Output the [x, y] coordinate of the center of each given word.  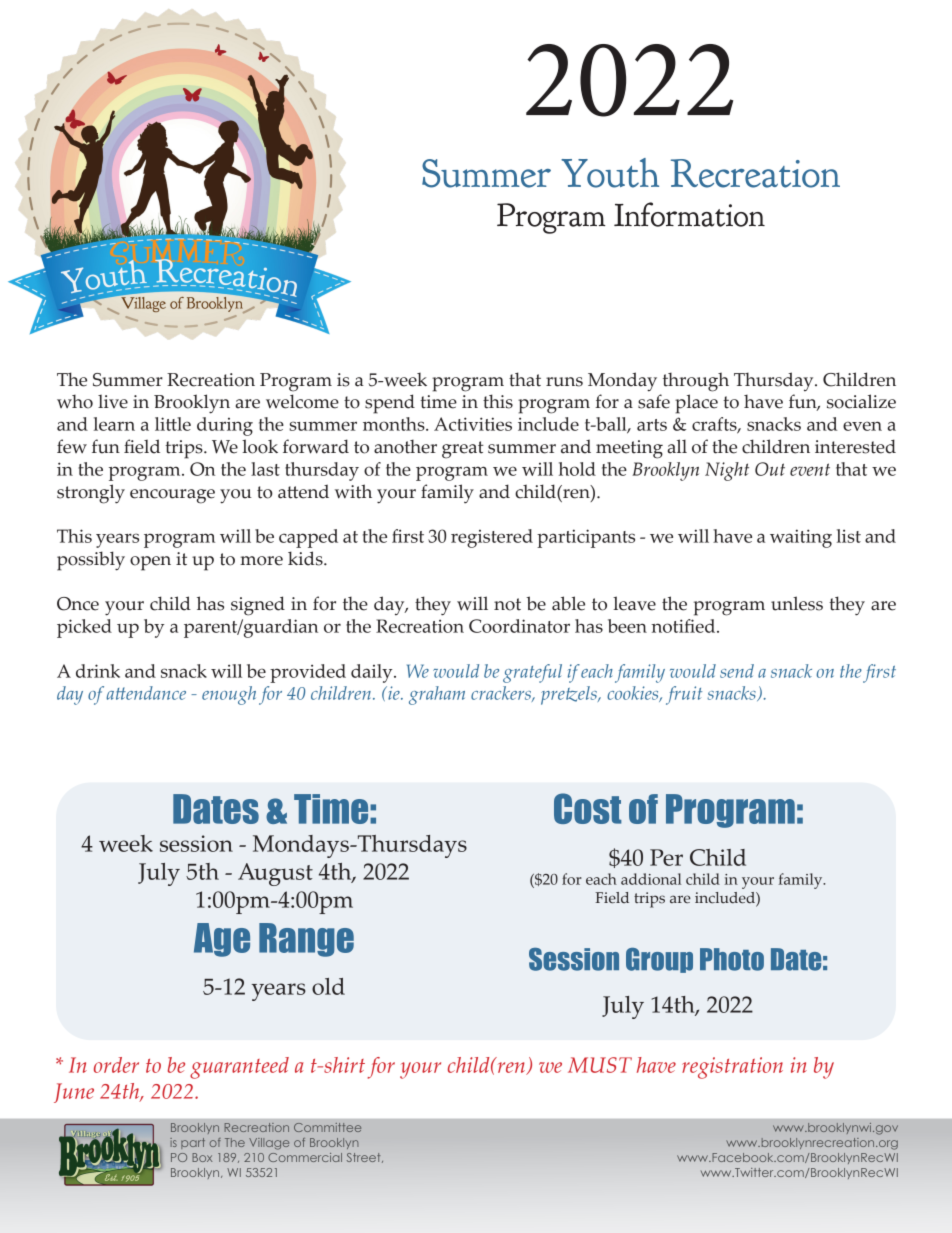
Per [666, 857]
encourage [172, 496]
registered [492, 538]
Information [689, 214]
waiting [801, 538]
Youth [610, 173]
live [113, 401]
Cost [588, 808]
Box [202, 1157]
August [275, 874]
